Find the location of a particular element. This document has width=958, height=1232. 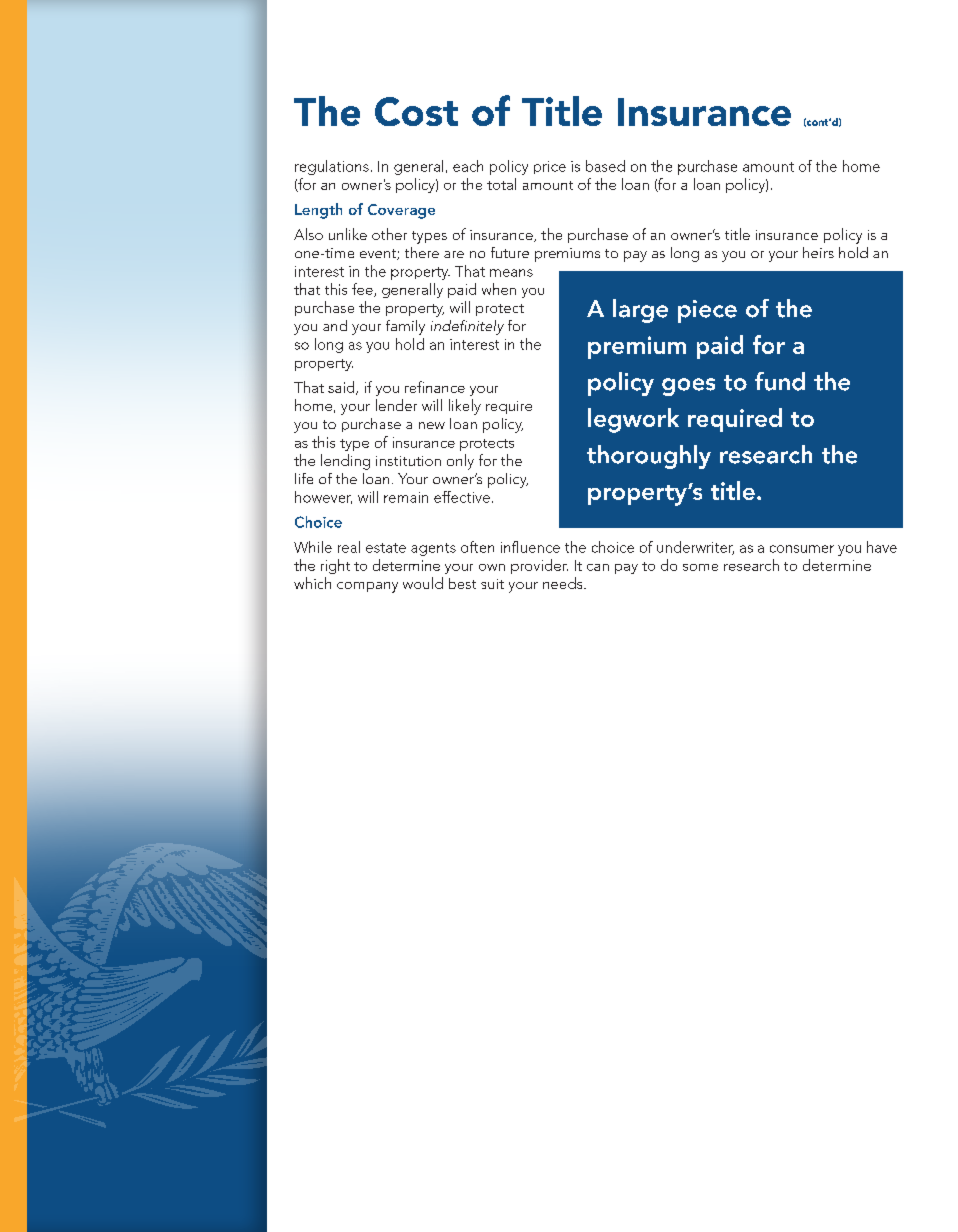

can is located at coordinates (598, 567).
